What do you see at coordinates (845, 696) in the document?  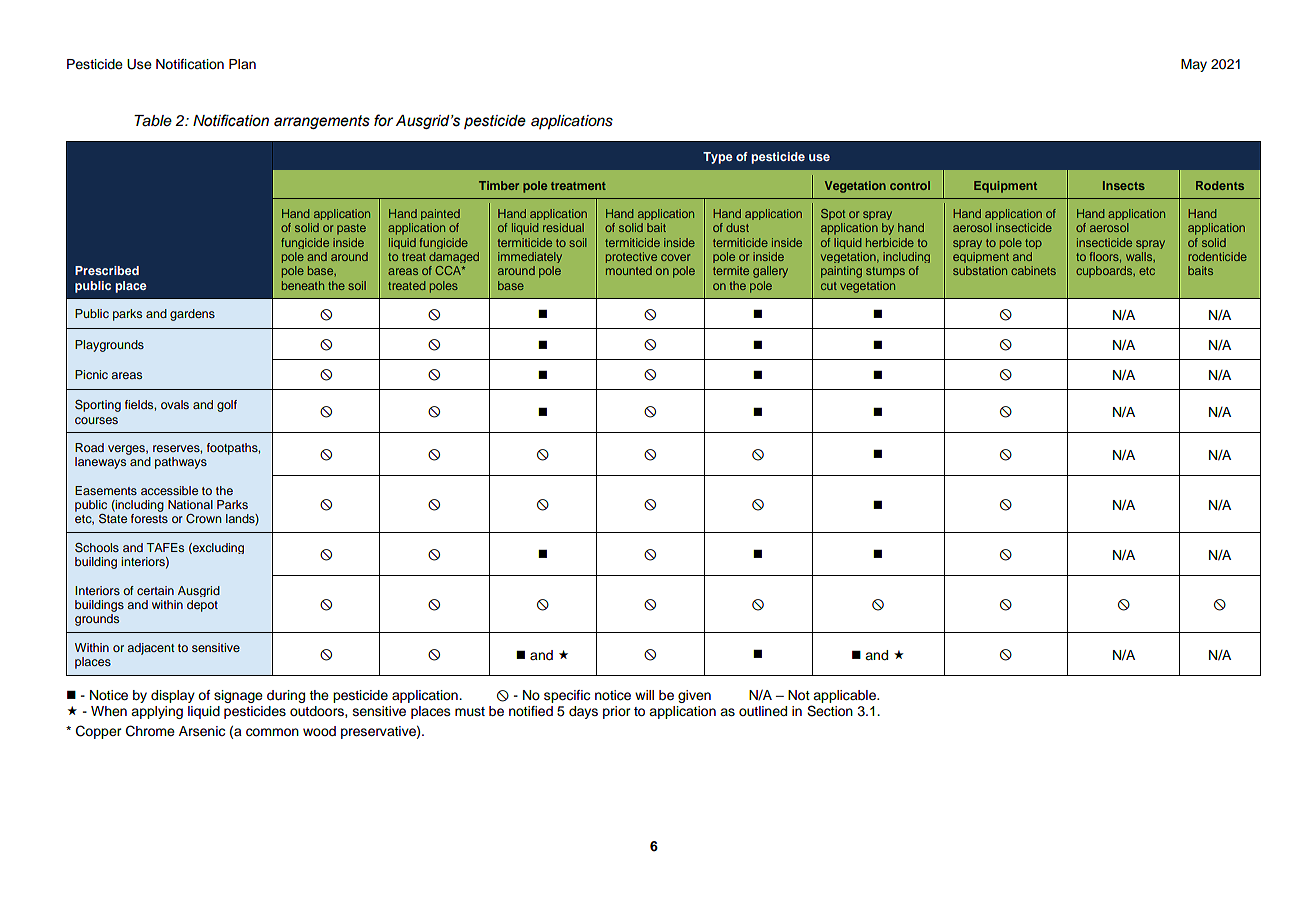 I see `applicable` at bounding box center [845, 696].
